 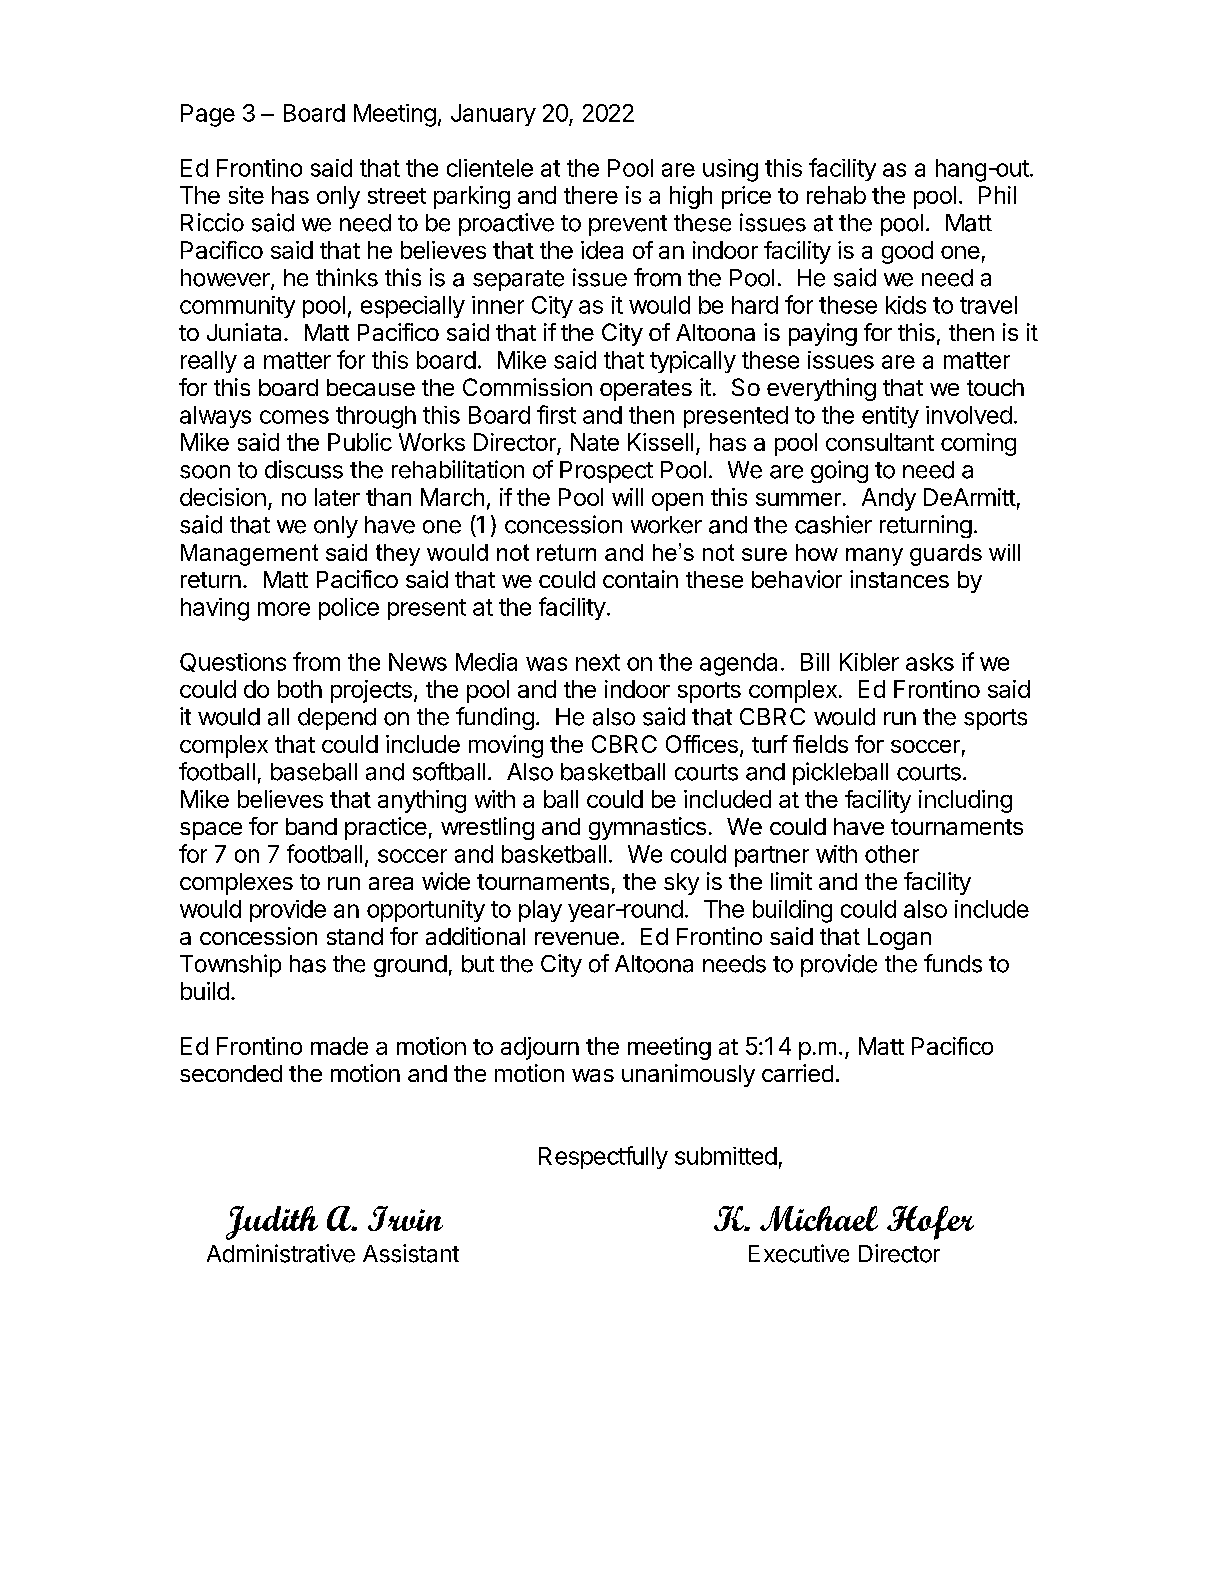 What do you see at coordinates (246, 195) in the document?
I see `site` at bounding box center [246, 195].
